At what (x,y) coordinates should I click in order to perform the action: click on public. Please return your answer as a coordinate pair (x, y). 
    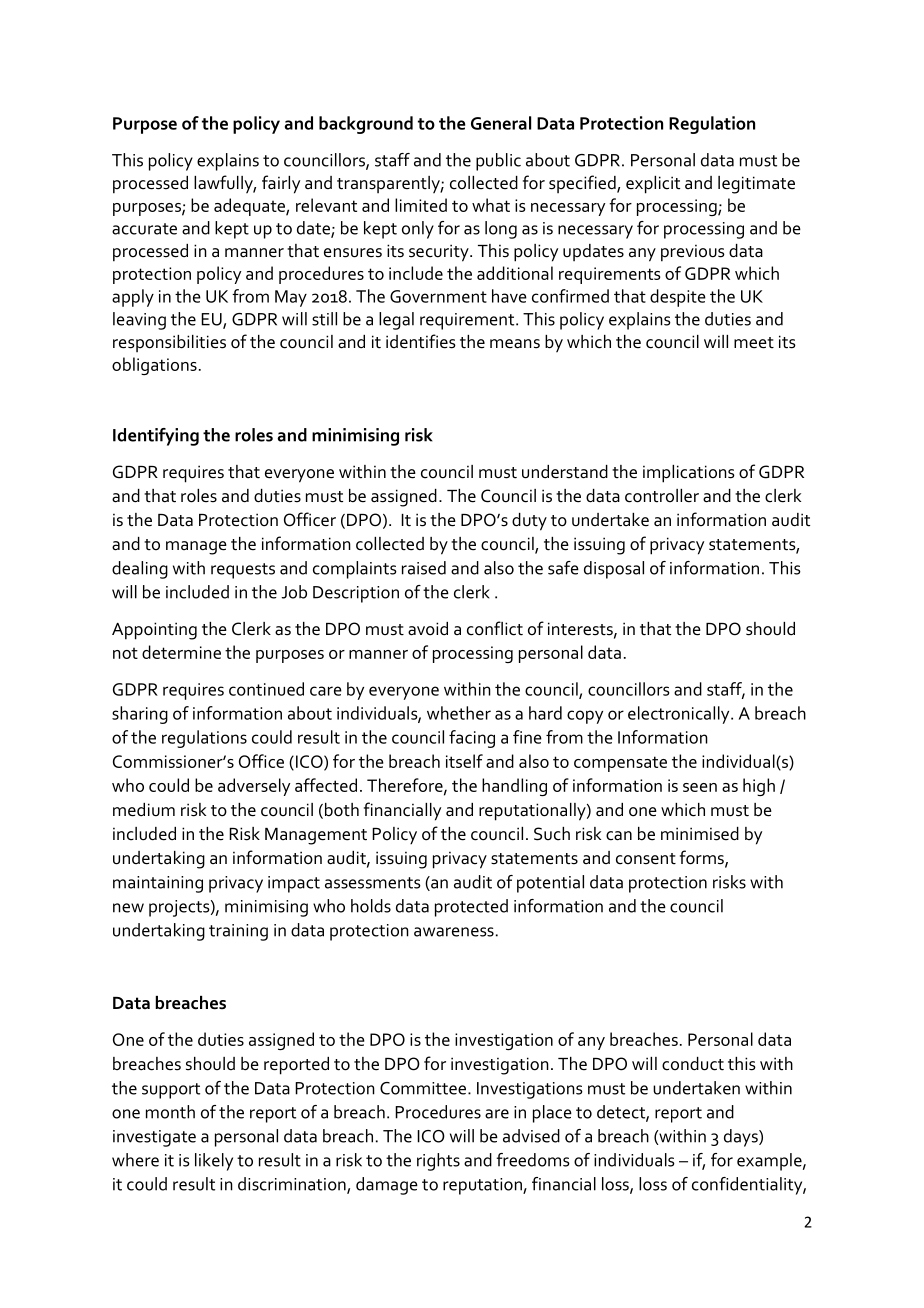
    Looking at the image, I should click on (498, 162).
